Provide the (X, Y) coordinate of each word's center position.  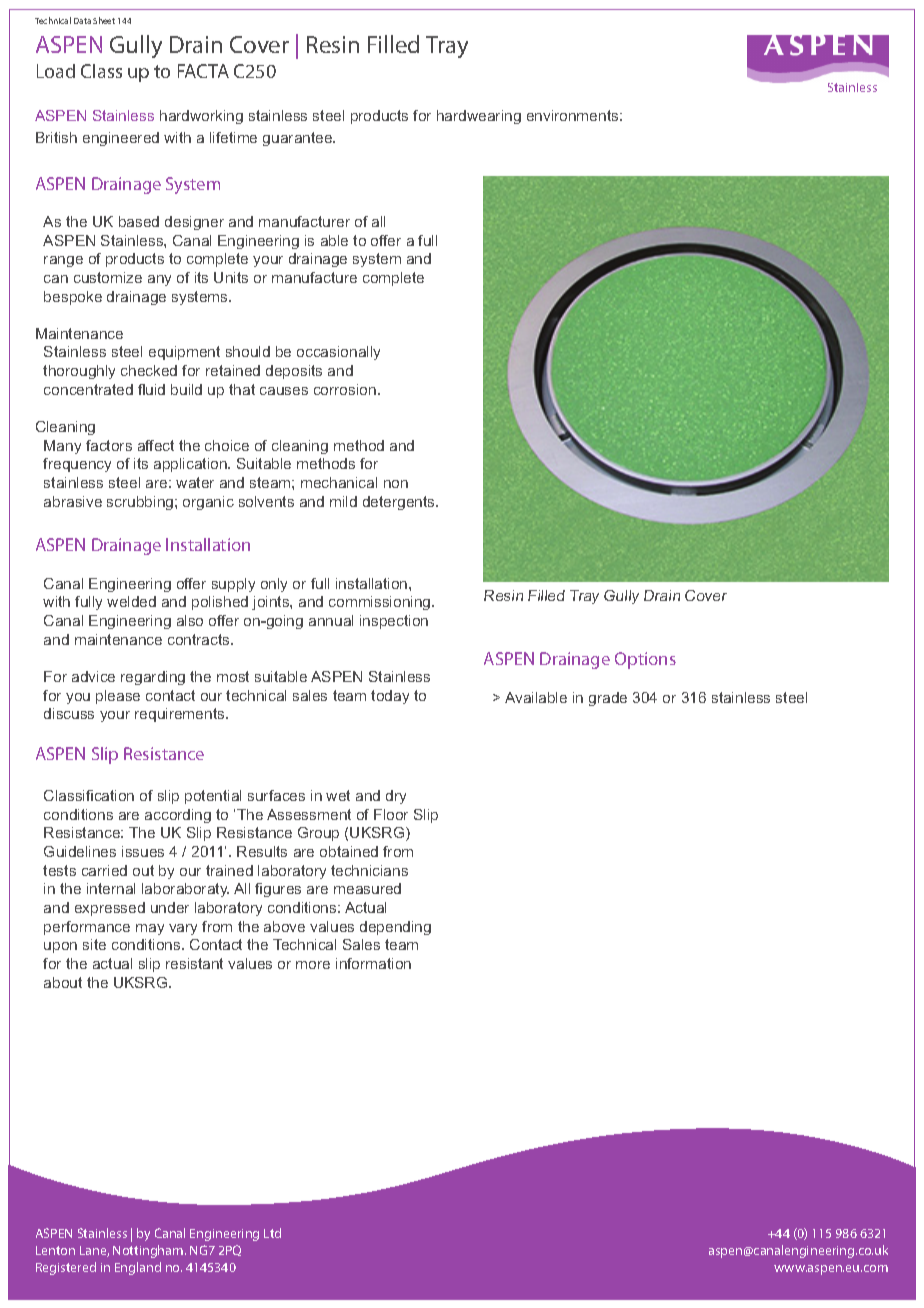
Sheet (104, 20)
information (373, 963)
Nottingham (149, 1251)
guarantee (299, 139)
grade (608, 699)
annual (331, 620)
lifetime (233, 137)
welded (131, 601)
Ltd (272, 1233)
